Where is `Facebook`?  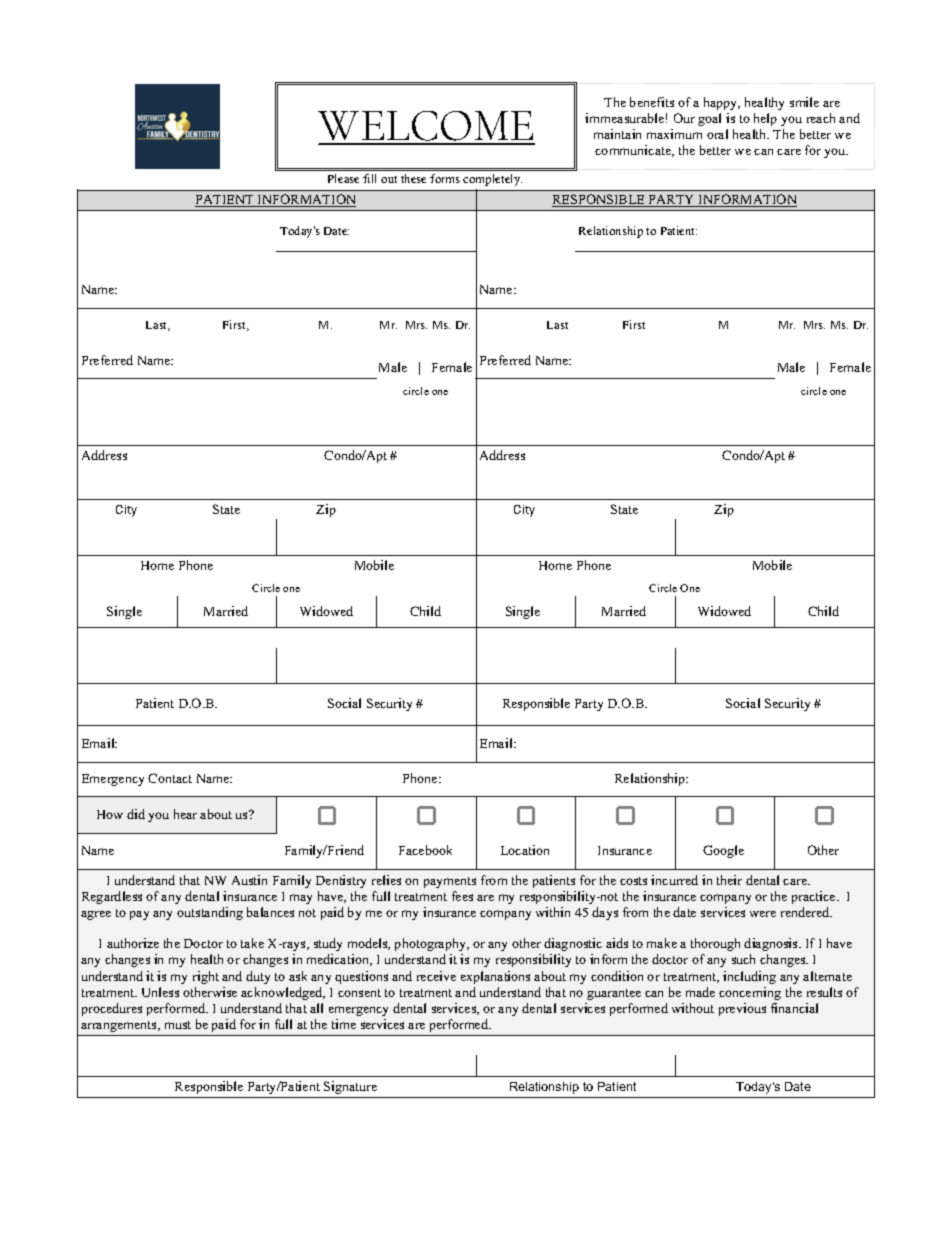
Facebook is located at coordinates (425, 850).
